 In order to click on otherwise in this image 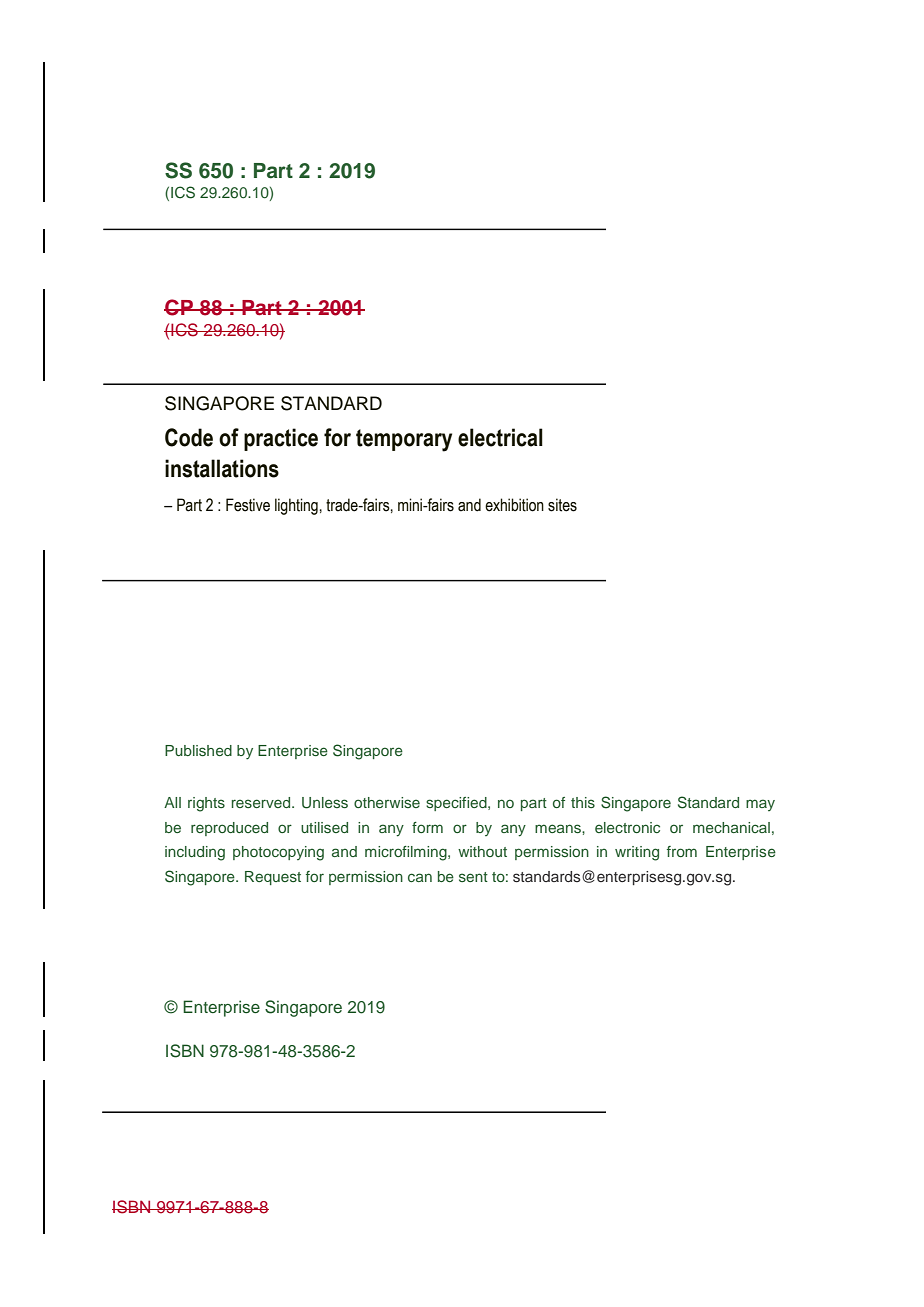, I will do `click(387, 802)`.
